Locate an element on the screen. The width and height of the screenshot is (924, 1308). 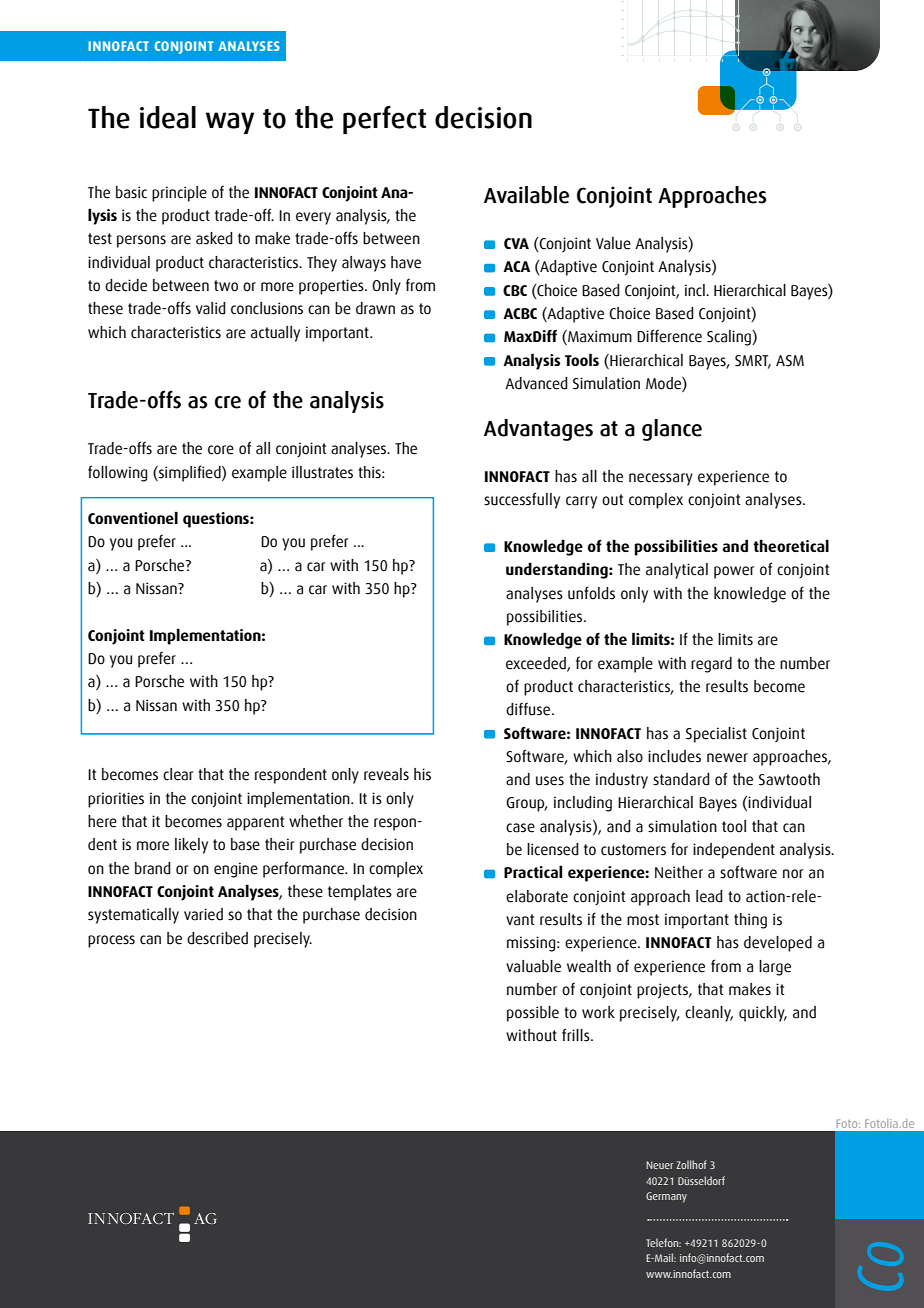
ideal is located at coordinates (168, 117).
